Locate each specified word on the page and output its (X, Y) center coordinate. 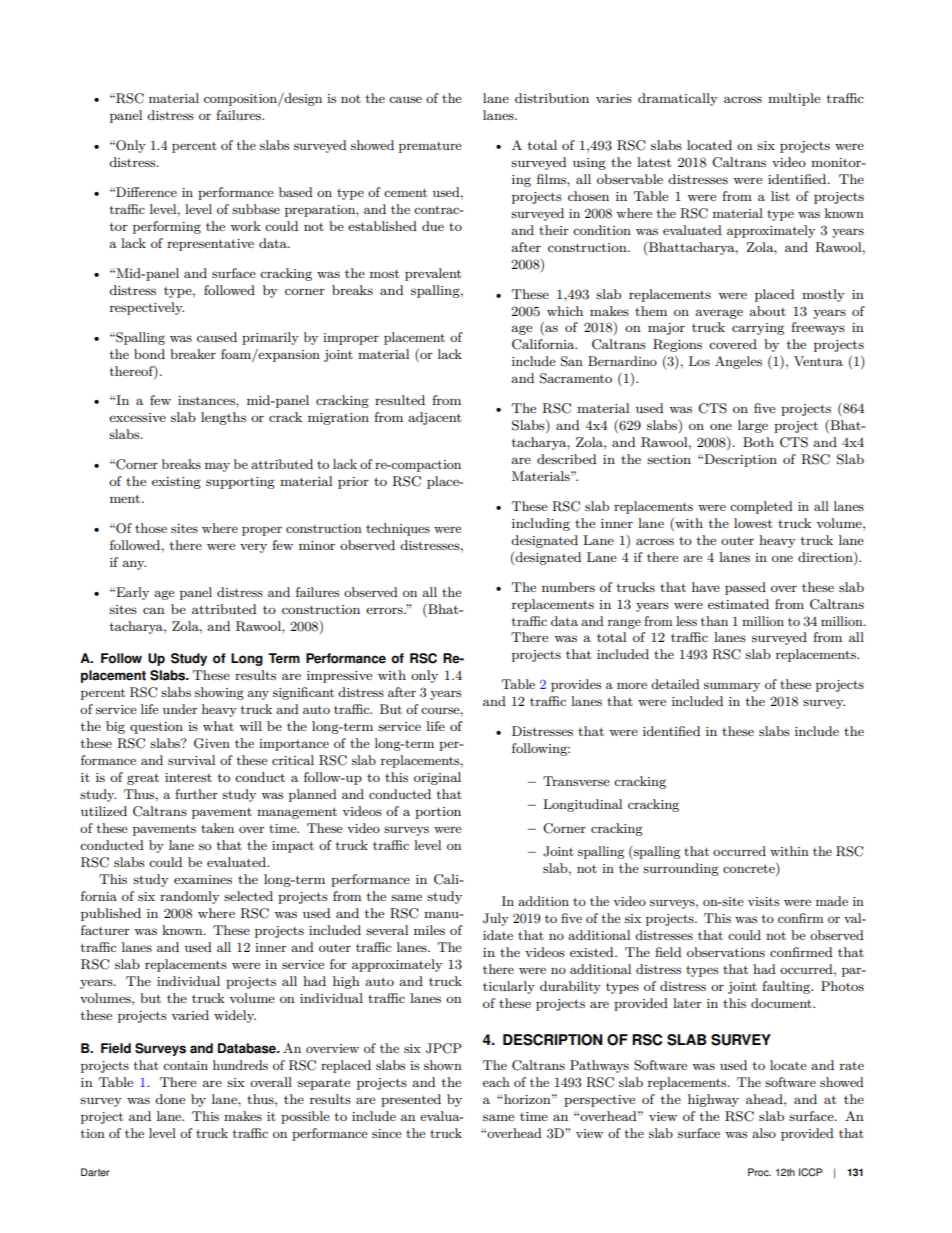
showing (219, 693)
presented (411, 1100)
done (170, 1099)
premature (430, 147)
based (296, 192)
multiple (794, 99)
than (714, 621)
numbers (568, 587)
